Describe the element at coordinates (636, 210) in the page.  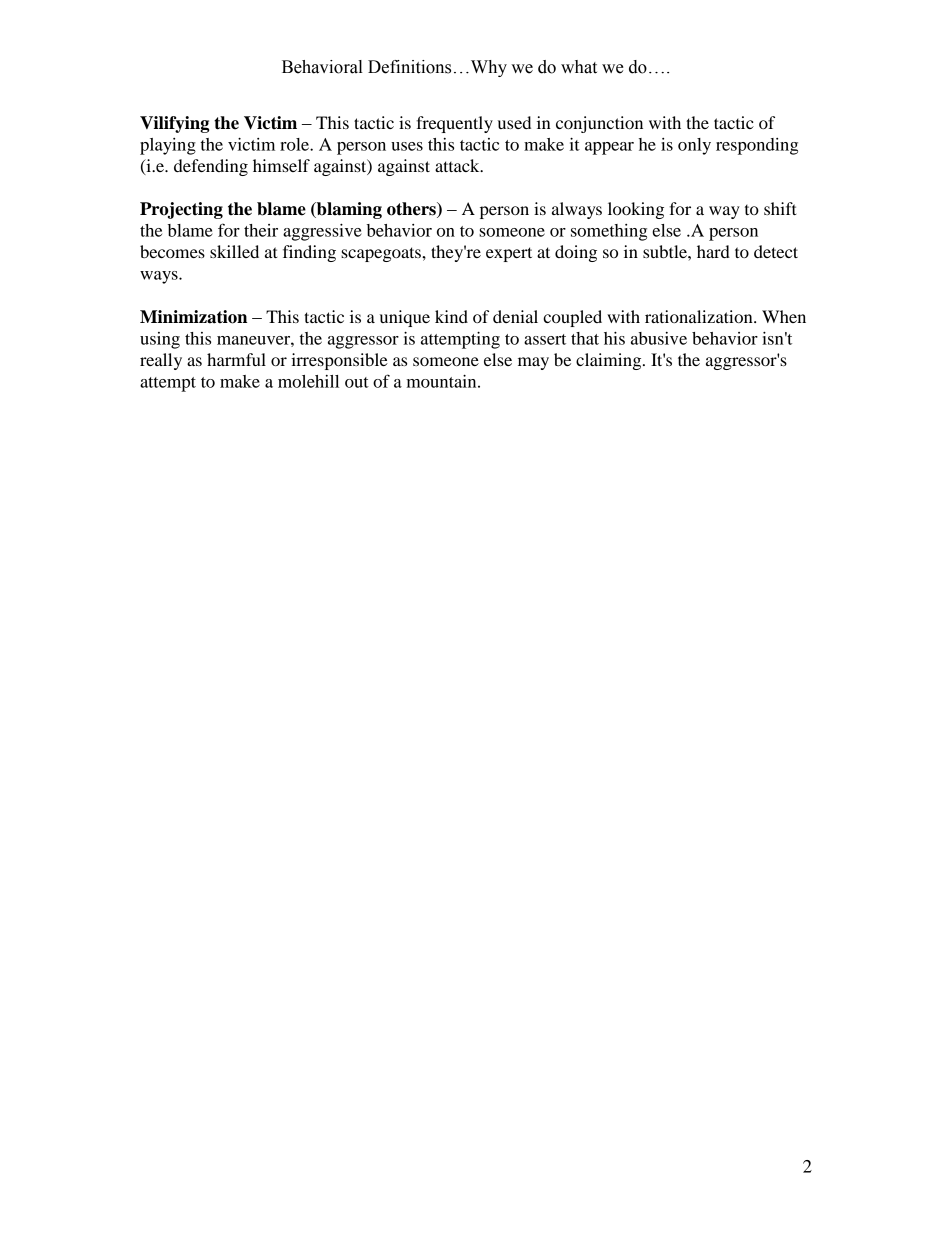
I see `looking` at that location.
